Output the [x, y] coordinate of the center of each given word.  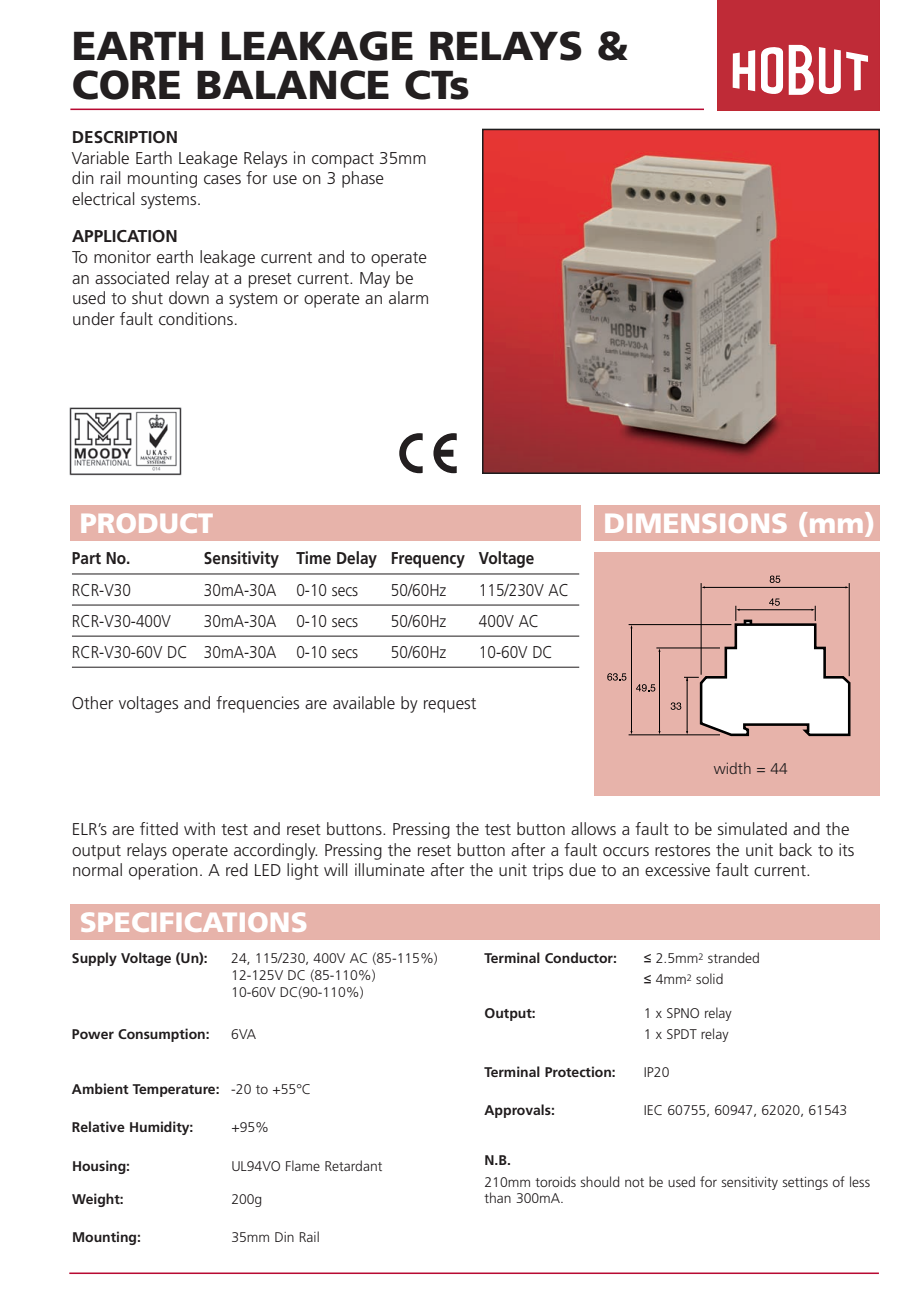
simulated [752, 828]
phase [363, 179]
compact [343, 160]
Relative [98, 1126]
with [199, 828]
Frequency [428, 560]
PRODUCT [147, 523]
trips [547, 871]
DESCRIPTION [125, 137]
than [497, 1197]
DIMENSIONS [695, 523]
